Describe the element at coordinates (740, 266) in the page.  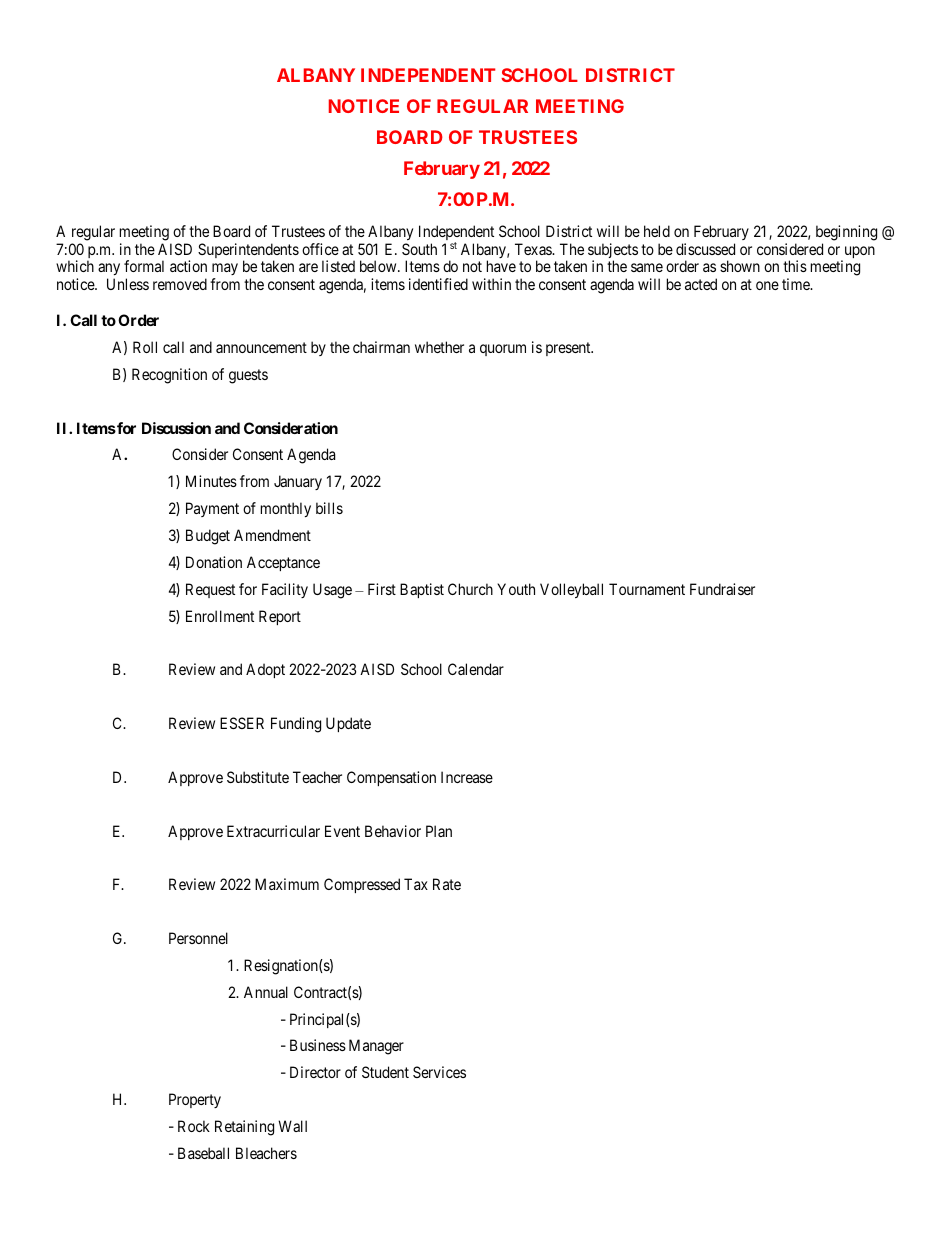
I see `shown` at that location.
